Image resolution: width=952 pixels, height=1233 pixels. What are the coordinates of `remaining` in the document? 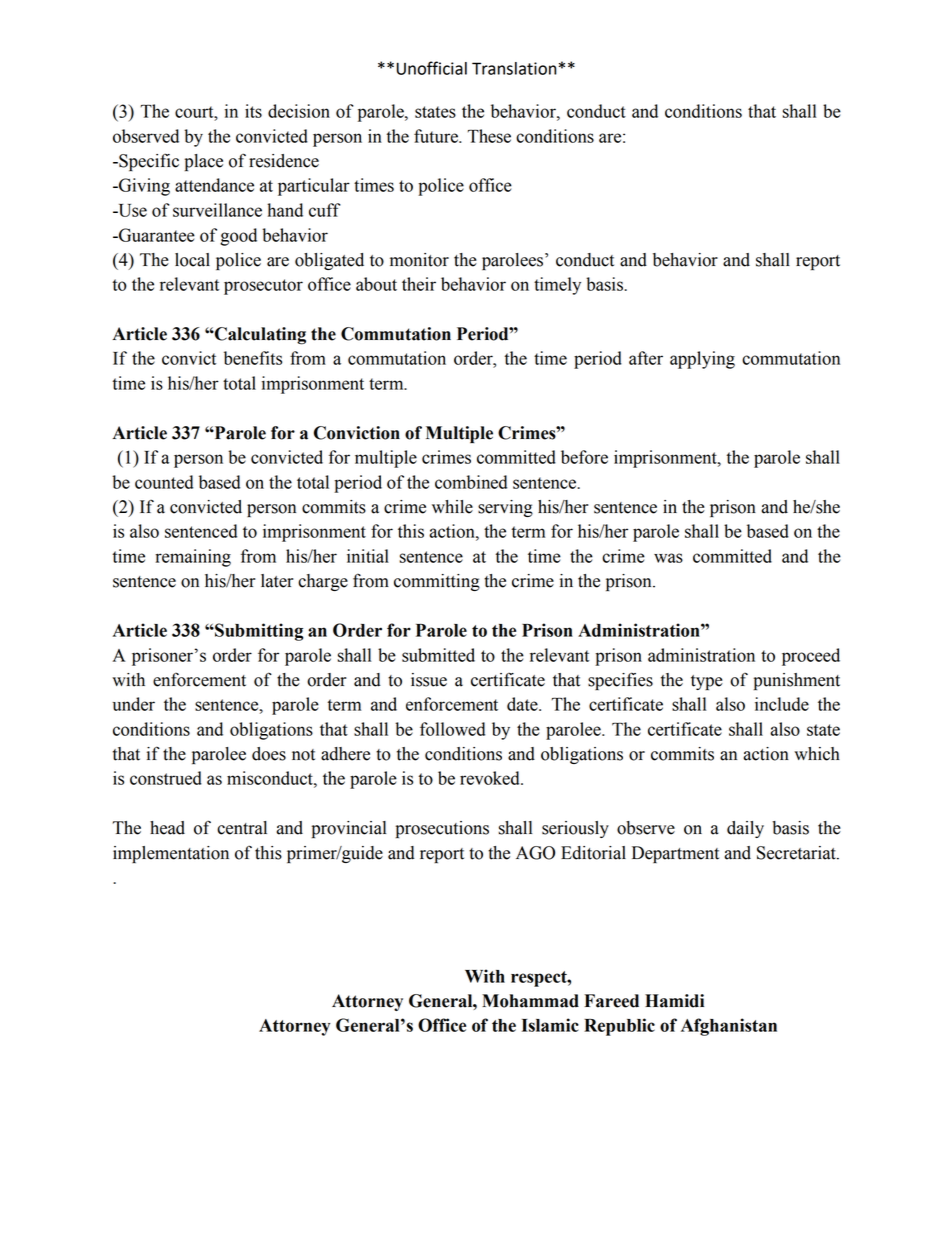 It's located at (193, 558).
